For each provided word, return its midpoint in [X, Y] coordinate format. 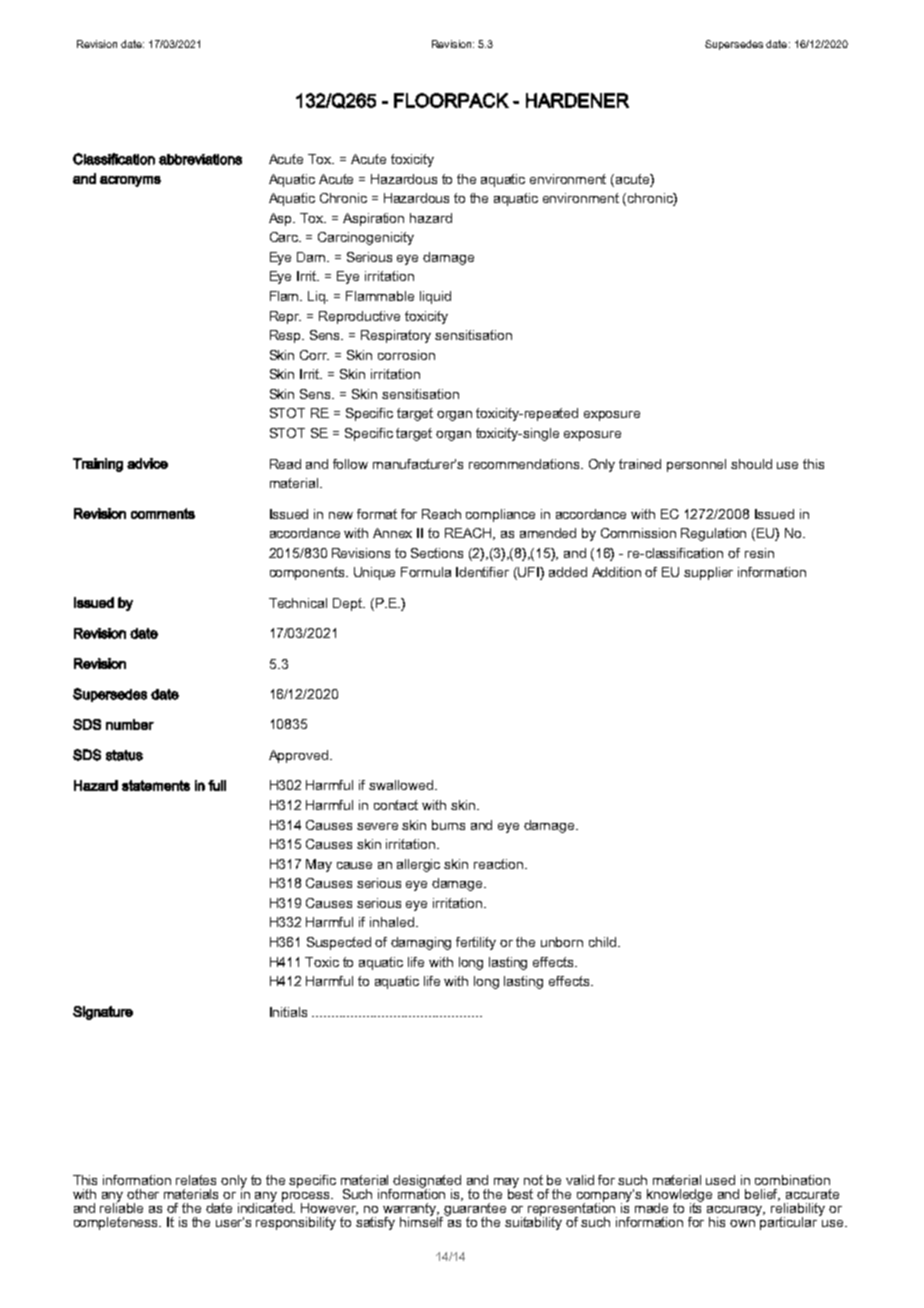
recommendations [525, 464]
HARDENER [577, 100]
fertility [476, 943]
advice [147, 463]
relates [196, 1180]
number [130, 724]
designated [427, 1183]
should [751, 464]
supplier [708, 573]
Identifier [482, 572]
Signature [103, 1013]
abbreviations [200, 159]
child [602, 942]
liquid [435, 297]
